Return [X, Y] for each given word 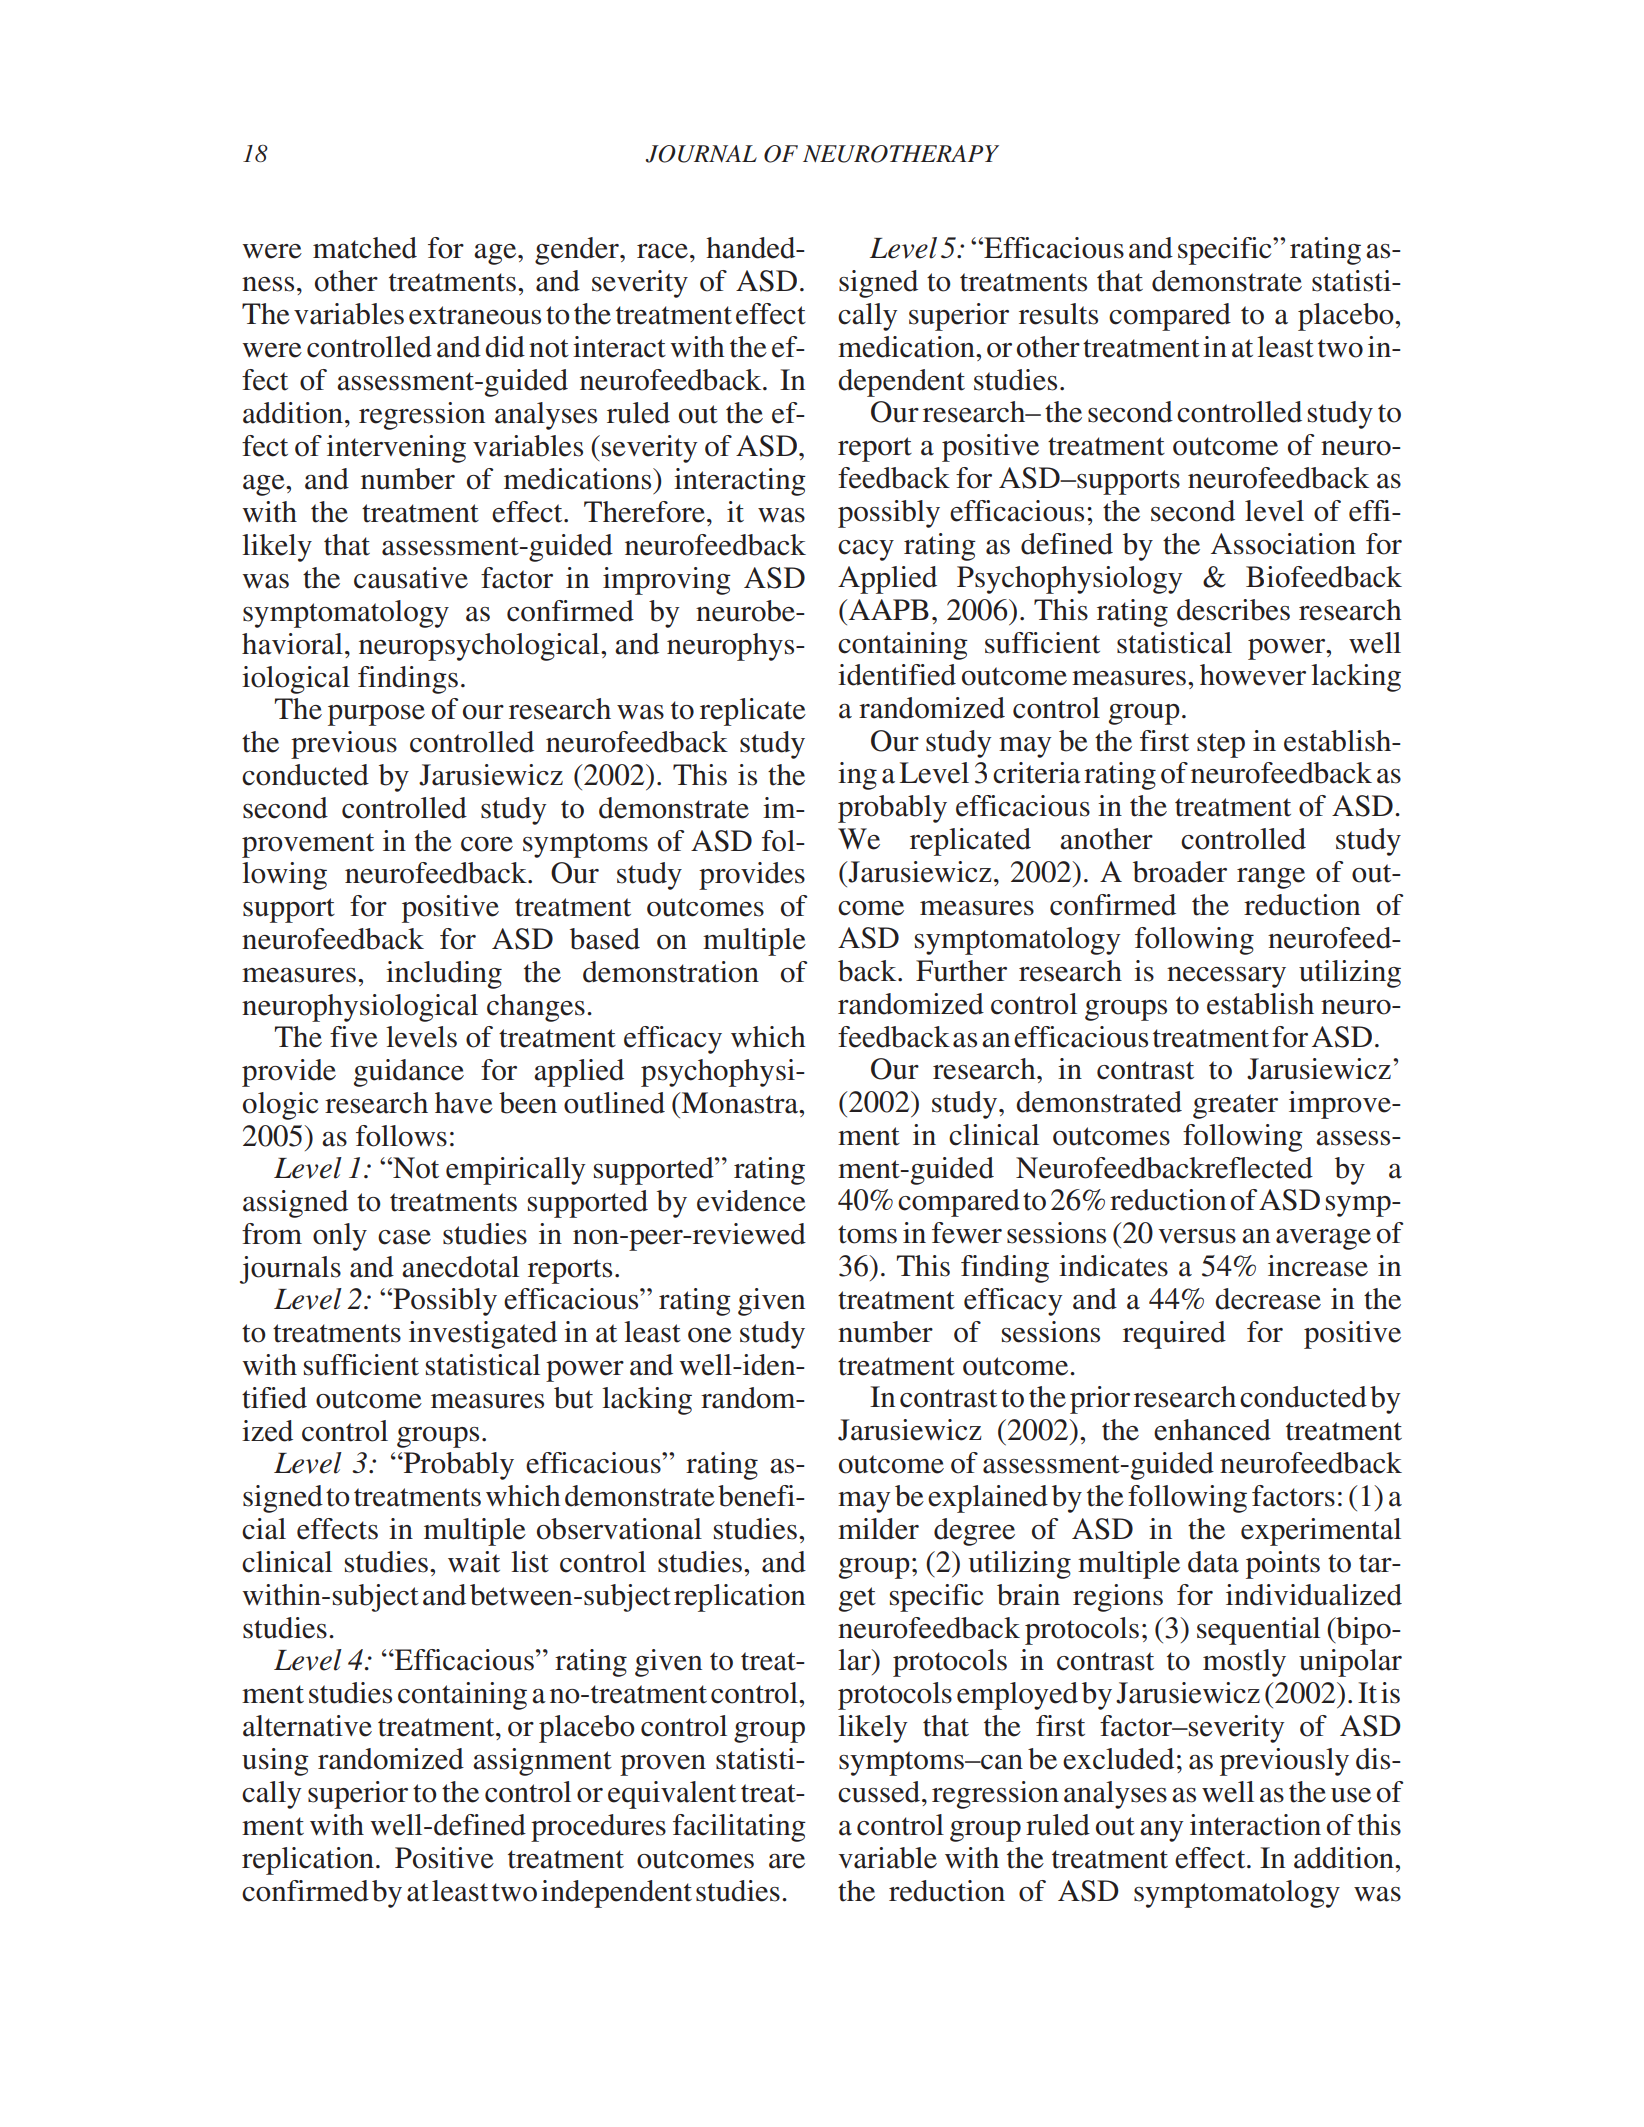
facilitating [739, 1828]
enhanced [1212, 1430]
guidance [409, 1073]
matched [365, 248]
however [1253, 675]
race [662, 251]
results [1058, 314]
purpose [376, 715]
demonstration [671, 972]
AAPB [887, 609]
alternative [307, 1726]
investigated [483, 1335]
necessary [1226, 977]
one [710, 1335]
